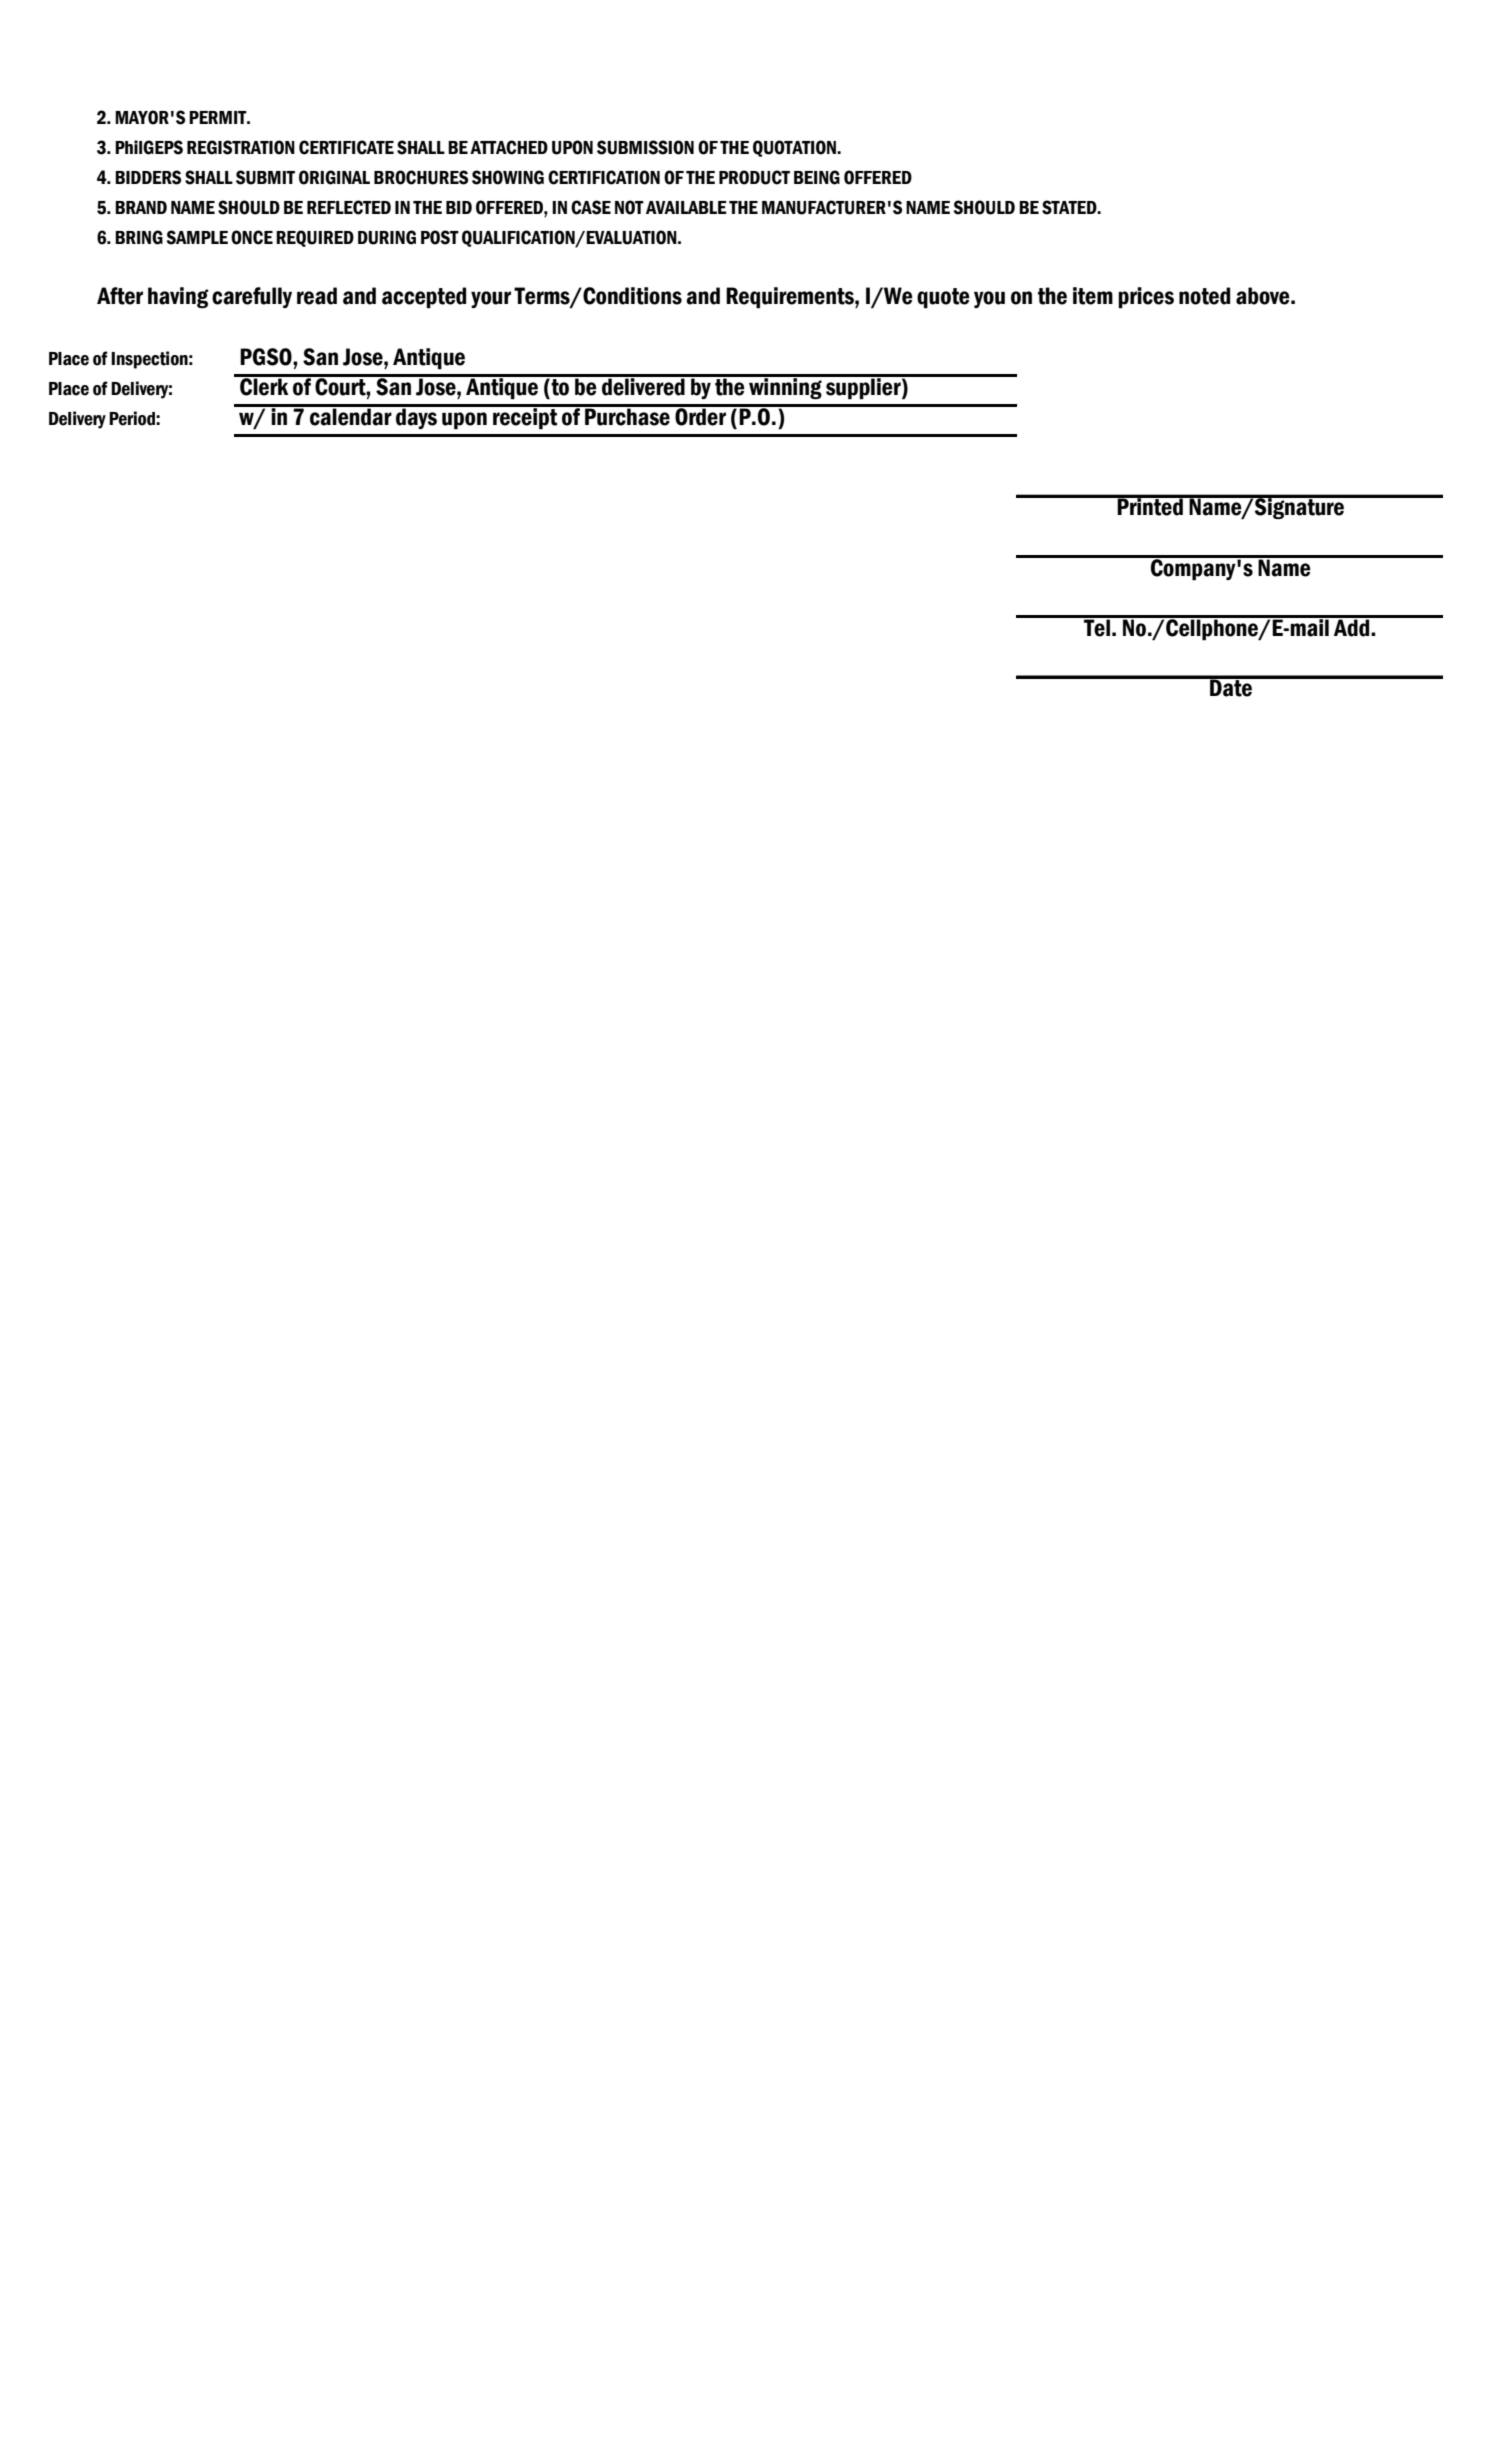 The width and height of the image is (1487, 2450). I want to click on carefully, so click(252, 297).
